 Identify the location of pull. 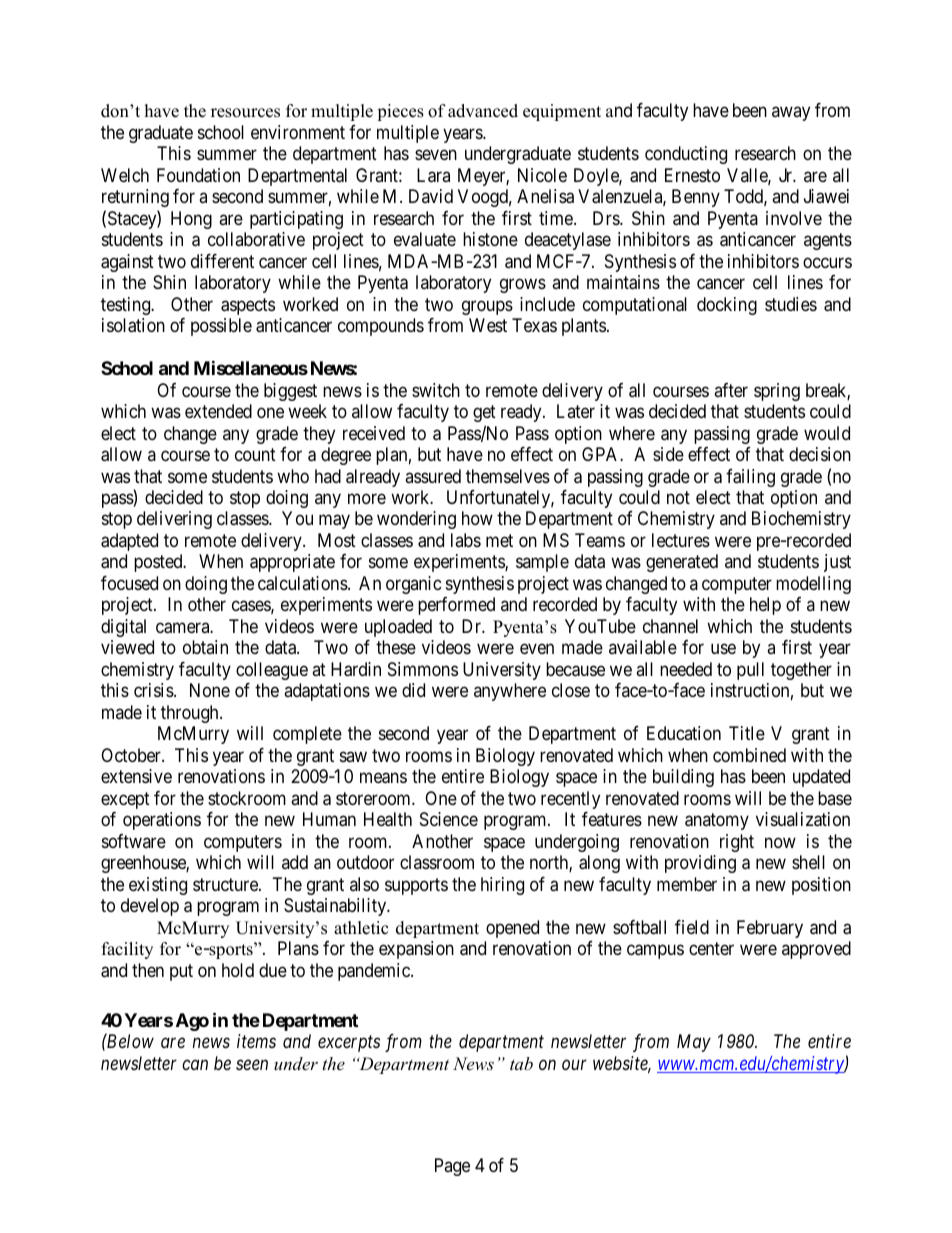
(750, 671).
